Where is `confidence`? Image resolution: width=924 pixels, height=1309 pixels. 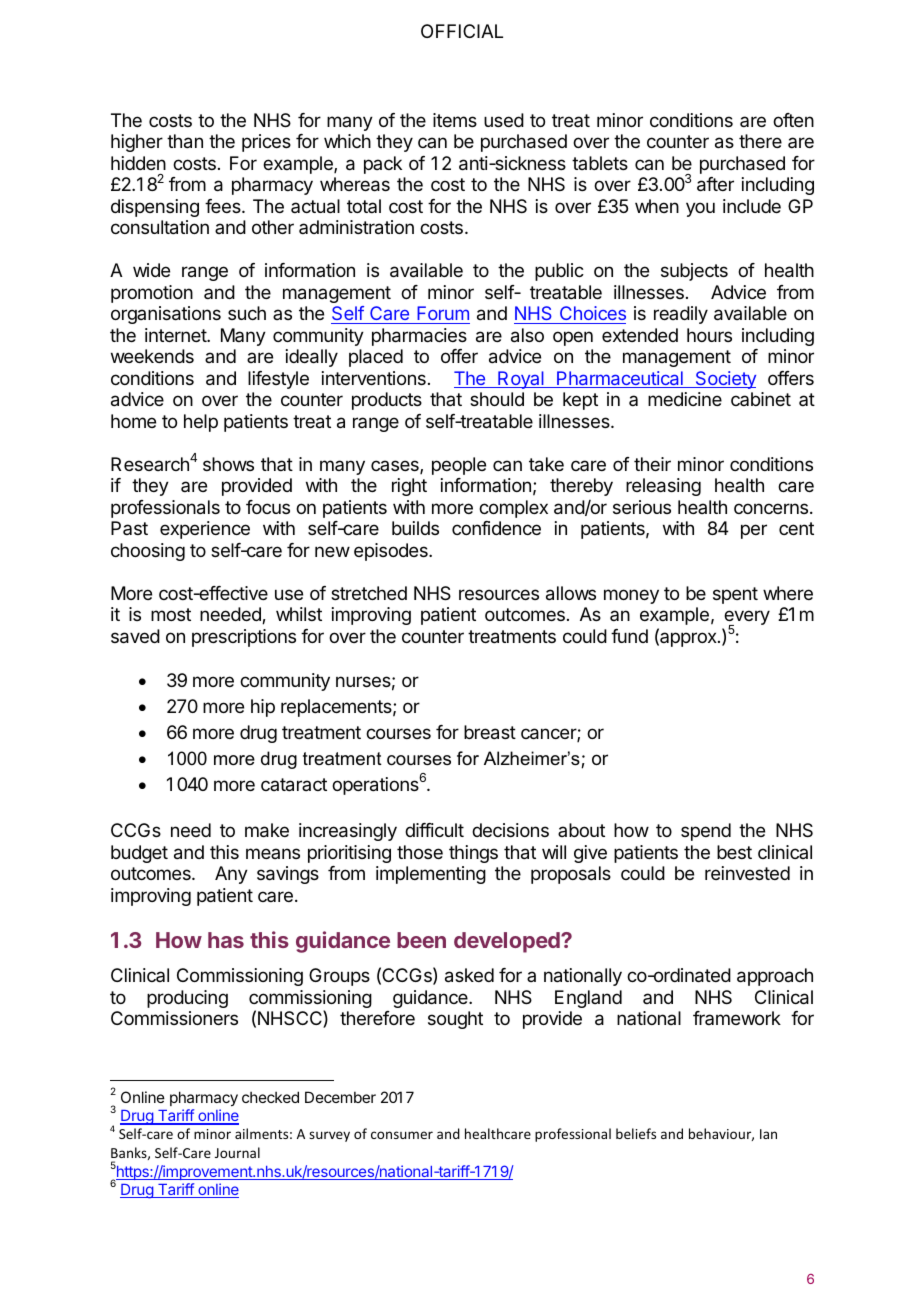 confidence is located at coordinates (496, 528).
